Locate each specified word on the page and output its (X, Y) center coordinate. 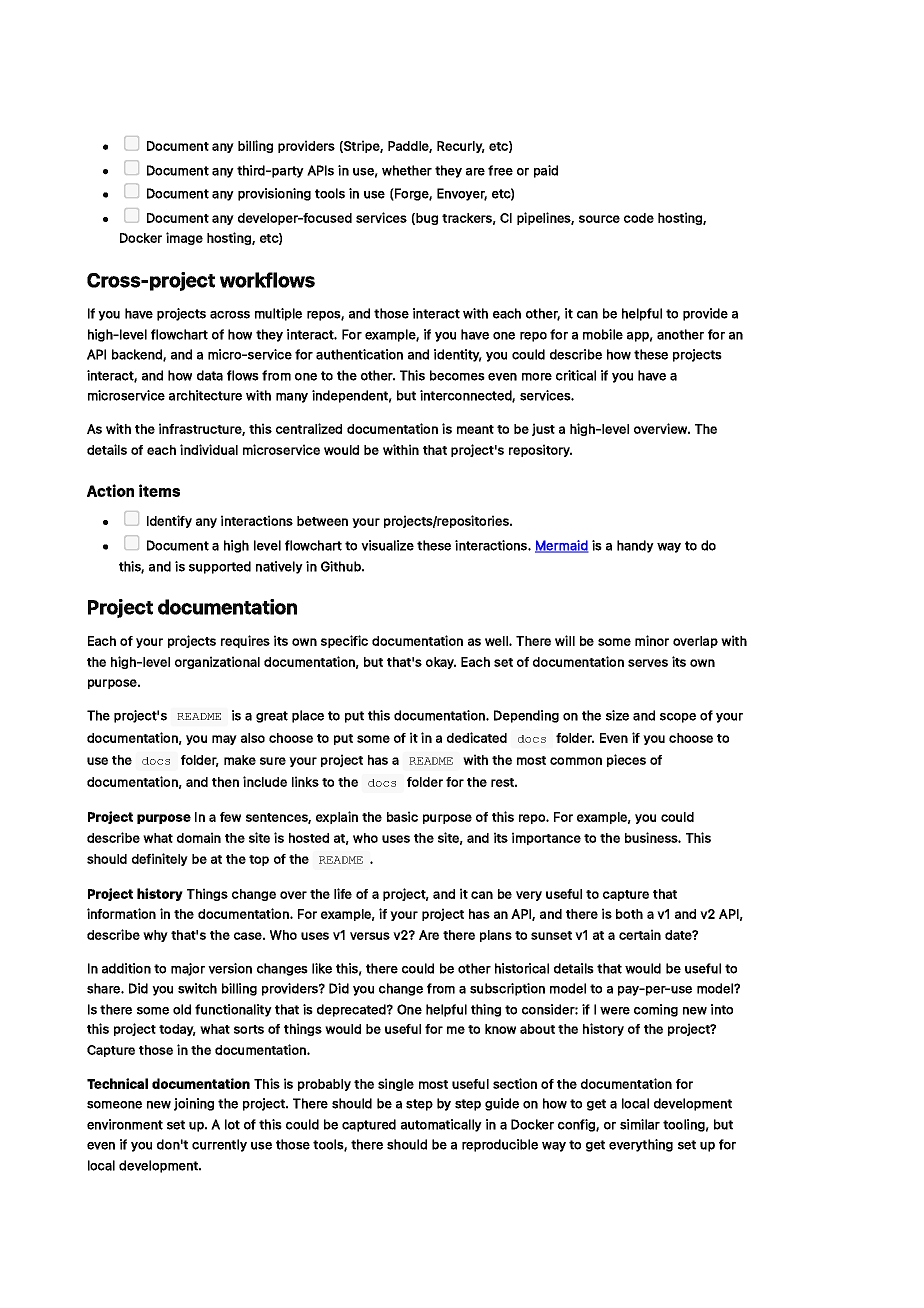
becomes (457, 375)
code (639, 218)
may (224, 740)
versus (370, 936)
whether (407, 170)
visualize (387, 545)
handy (635, 546)
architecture (205, 395)
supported (220, 567)
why (155, 936)
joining (194, 1104)
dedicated (477, 737)
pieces (626, 760)
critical (576, 375)
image (184, 238)
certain (640, 934)
